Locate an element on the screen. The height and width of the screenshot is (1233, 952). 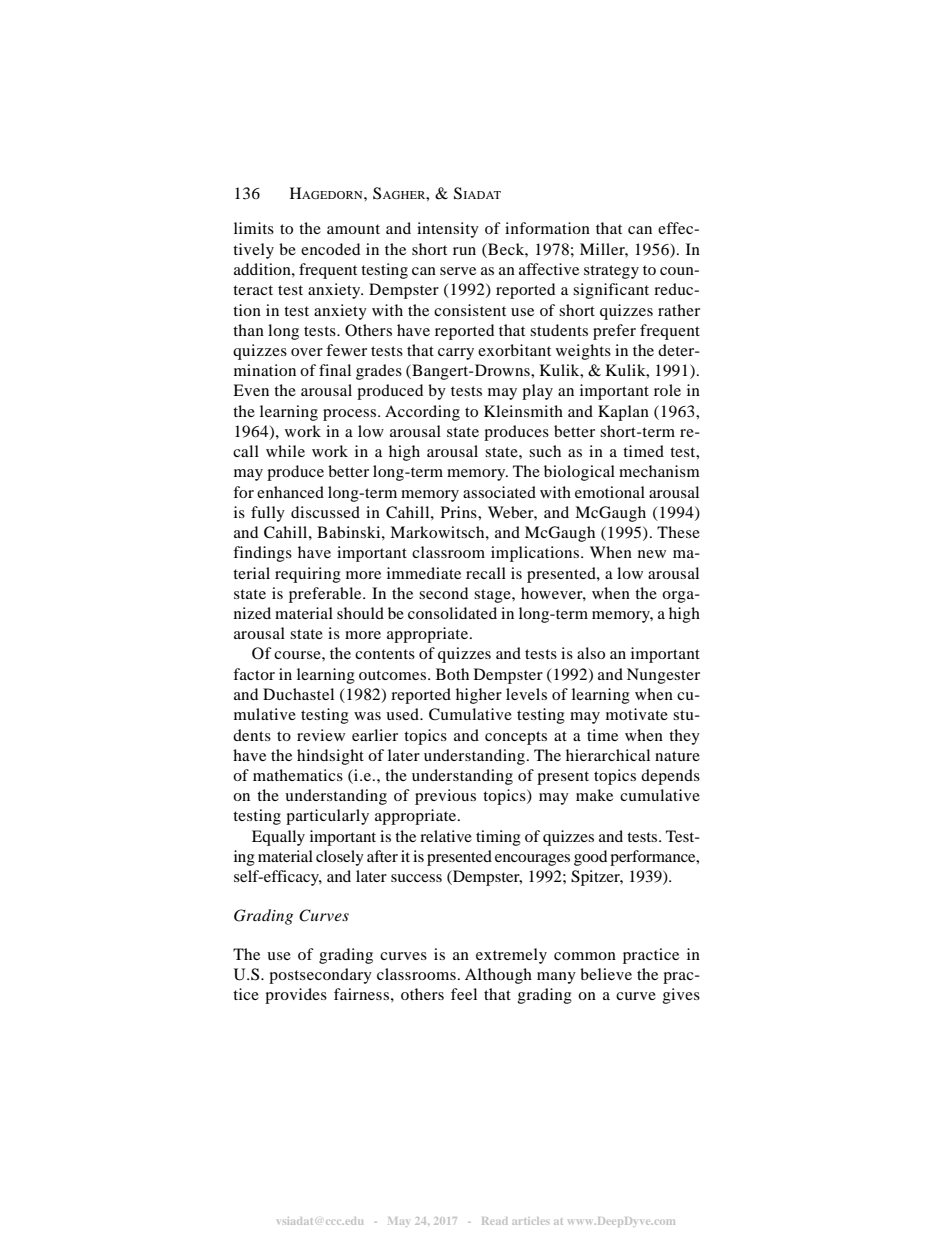
run is located at coordinates (464, 251).
